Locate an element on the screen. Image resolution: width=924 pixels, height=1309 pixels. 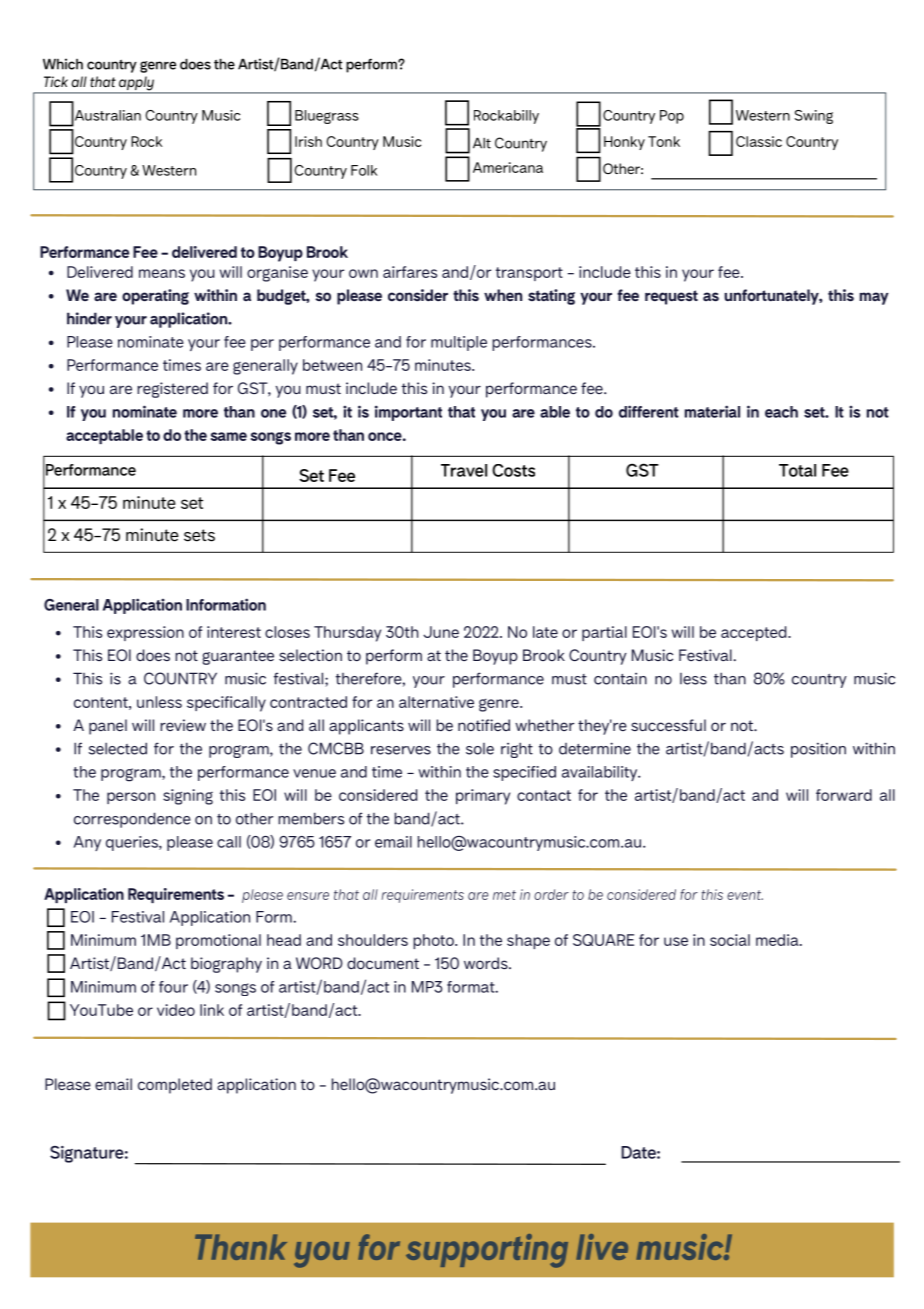
completed is located at coordinates (175, 1086).
